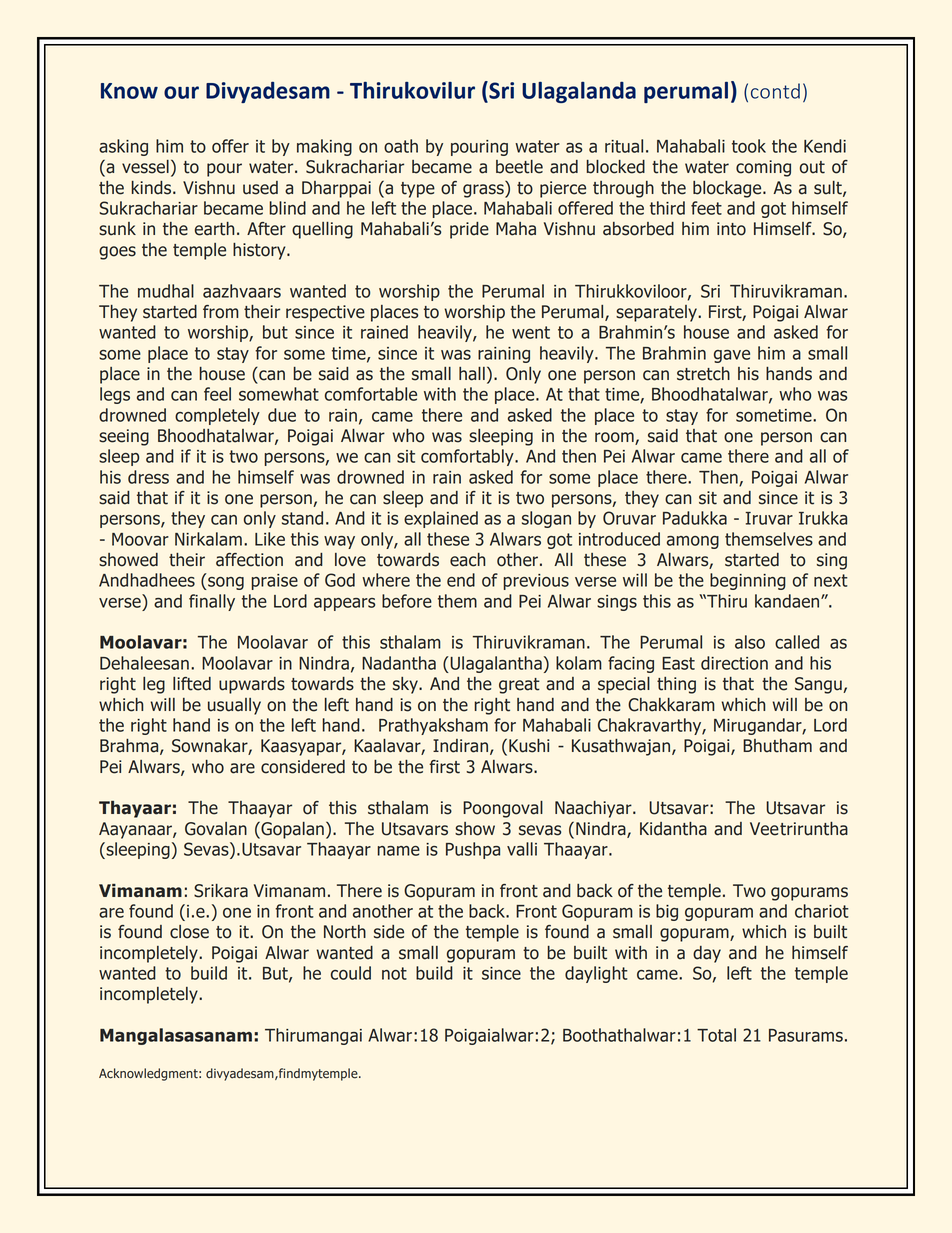  Describe the element at coordinates (749, 146) in the page. I see `took` at that location.
